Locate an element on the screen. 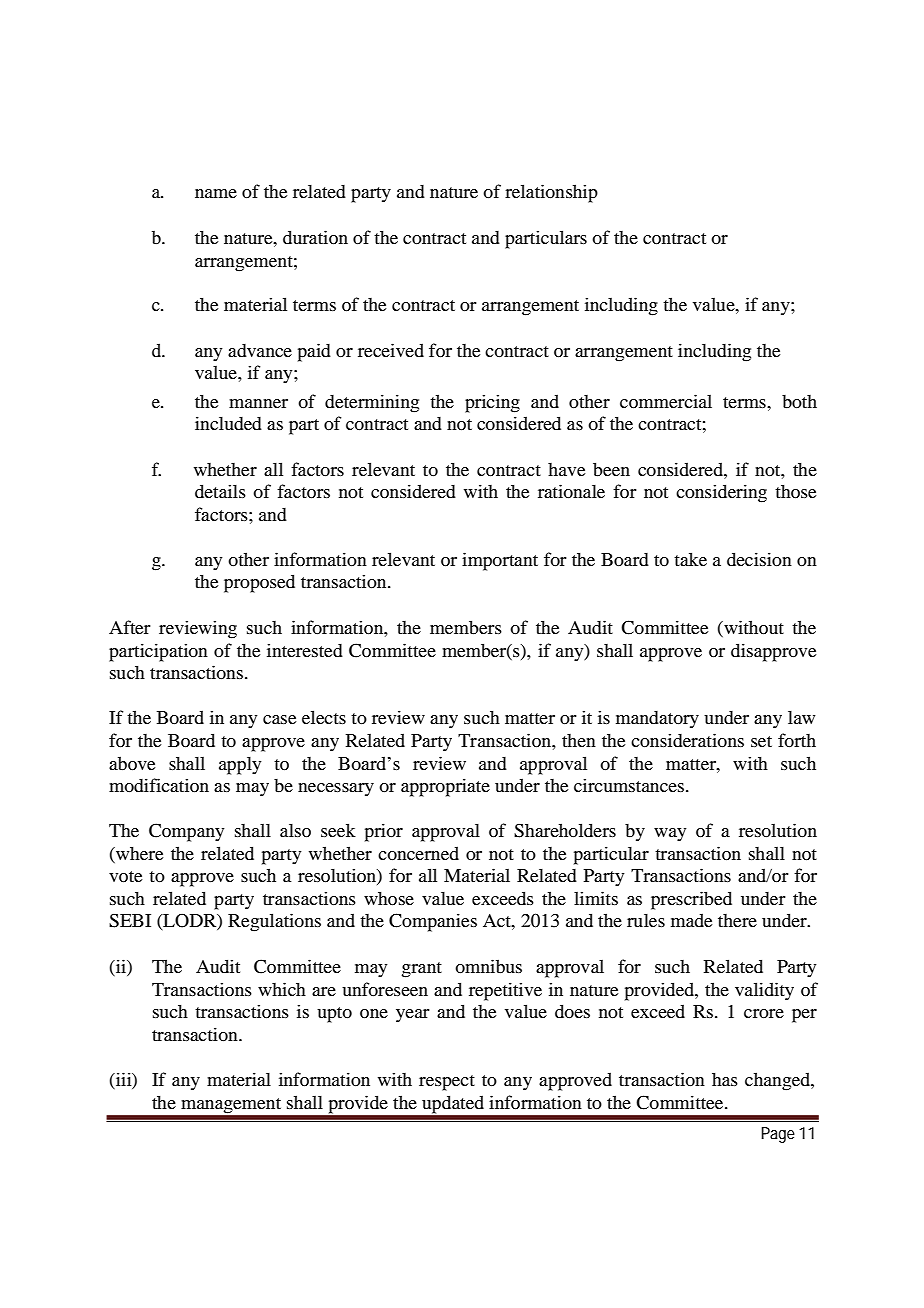 This screenshot has width=924, height=1308. prescribed is located at coordinates (691, 900).
